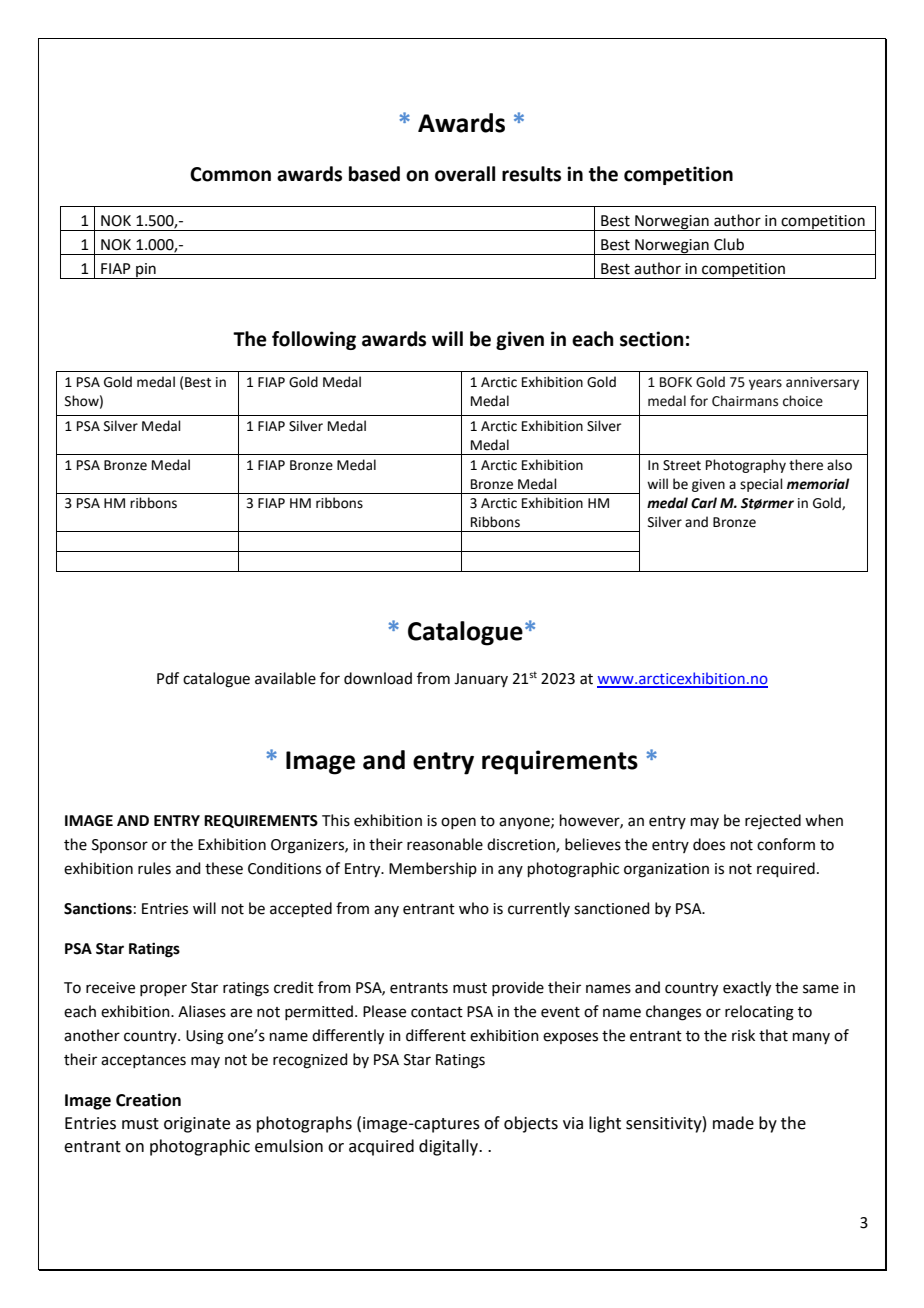 The image size is (924, 1308). Describe the element at coordinates (230, 174) in the page. I see `Common` at that location.
